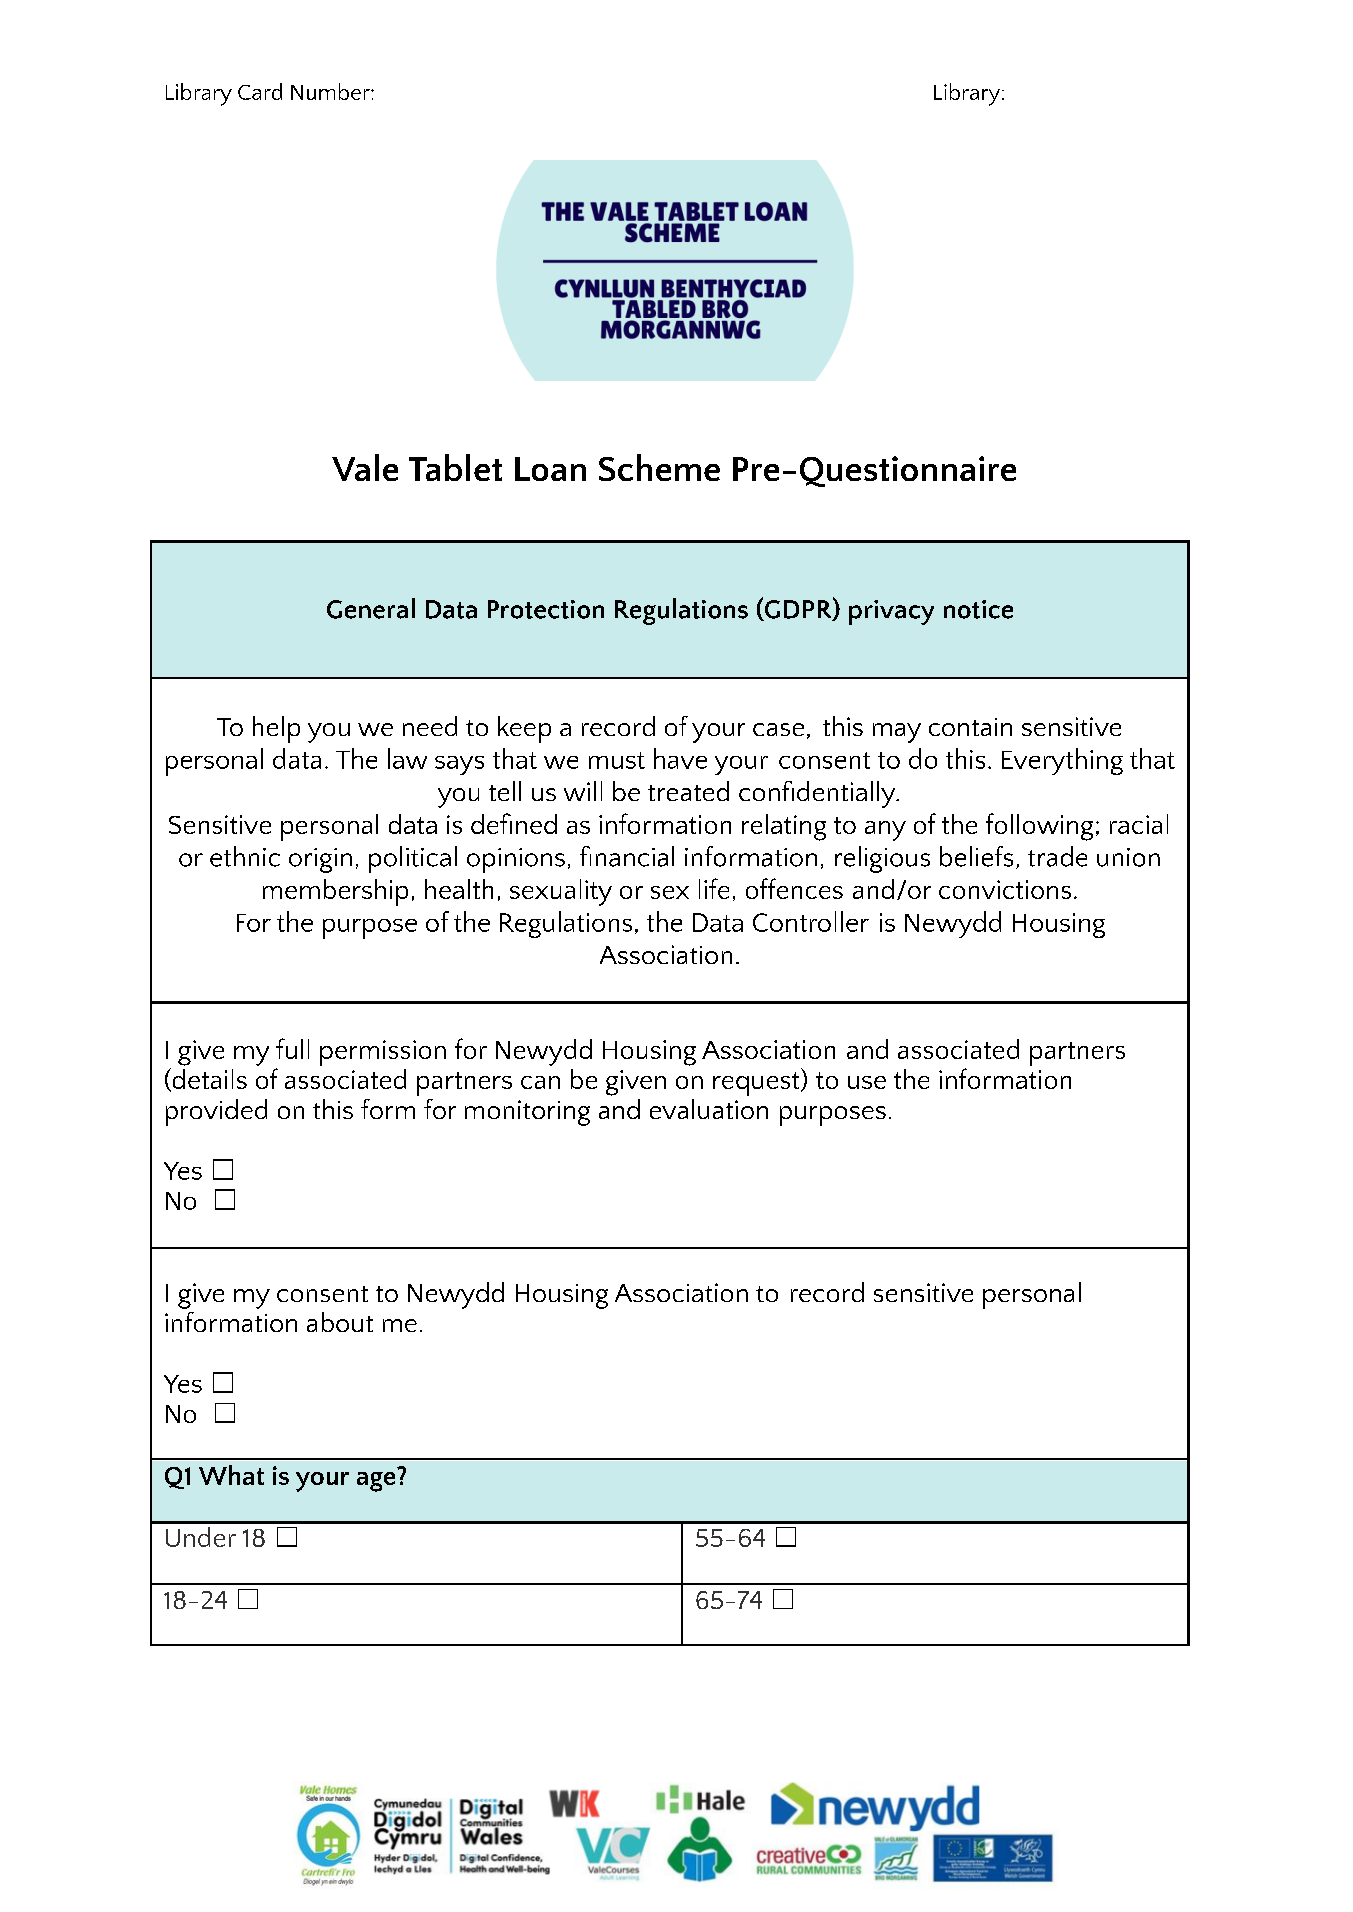  I want to click on use, so click(867, 1082).
